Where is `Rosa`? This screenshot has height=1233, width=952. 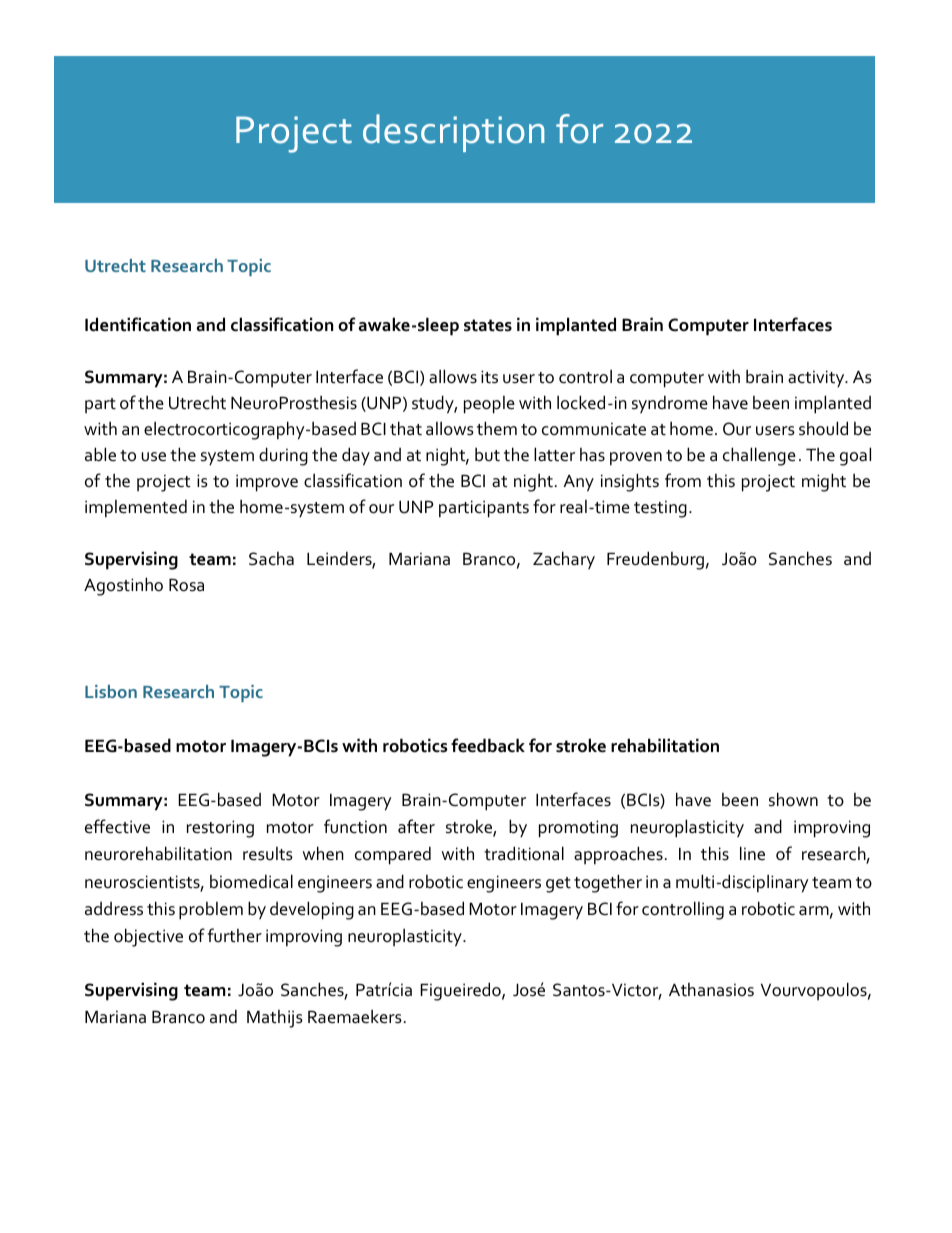 Rosa is located at coordinates (186, 585).
